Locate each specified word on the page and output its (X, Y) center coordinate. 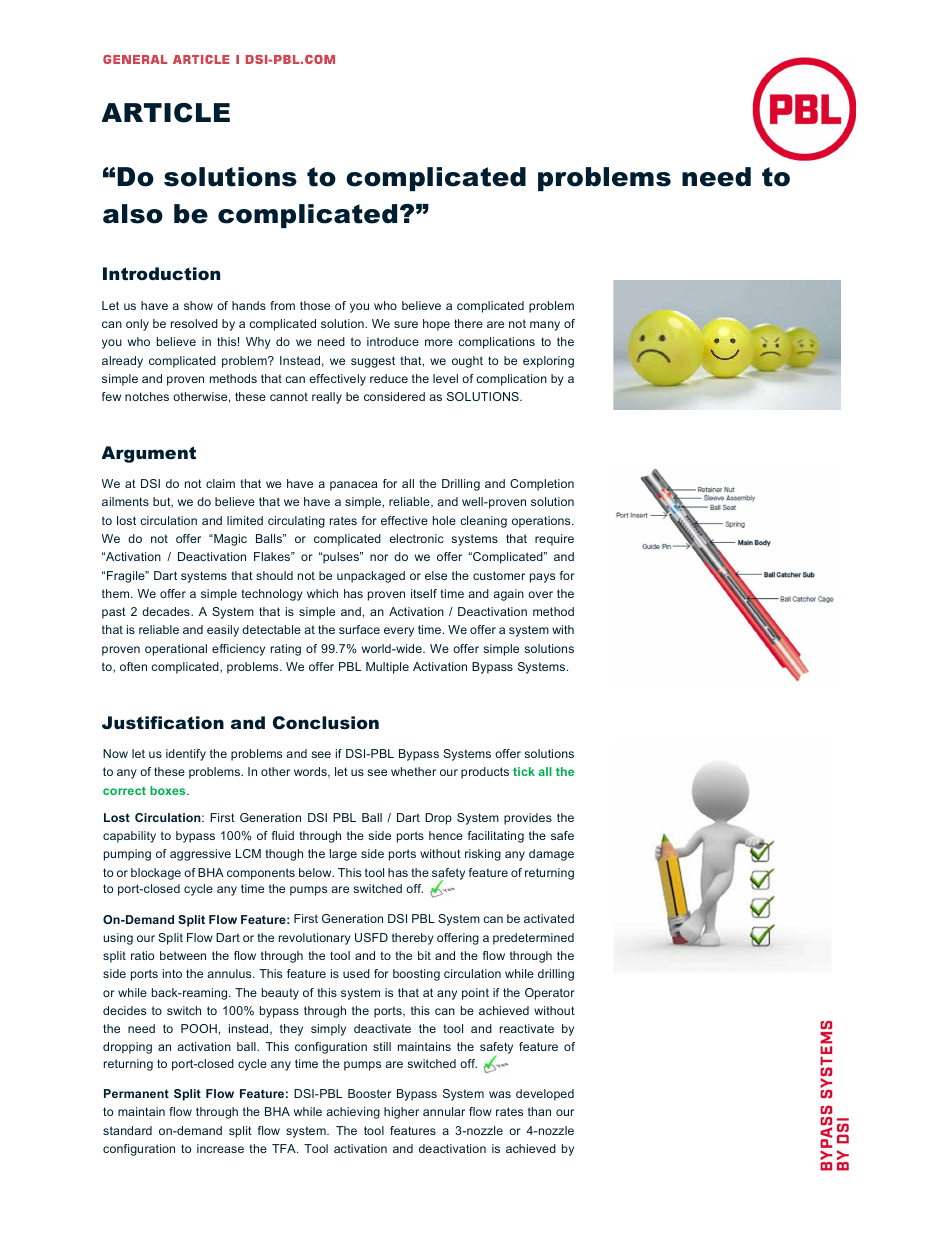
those (315, 305)
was (500, 1094)
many (545, 326)
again (508, 595)
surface (359, 629)
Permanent (136, 1093)
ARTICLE (166, 113)
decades (167, 611)
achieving (353, 1113)
